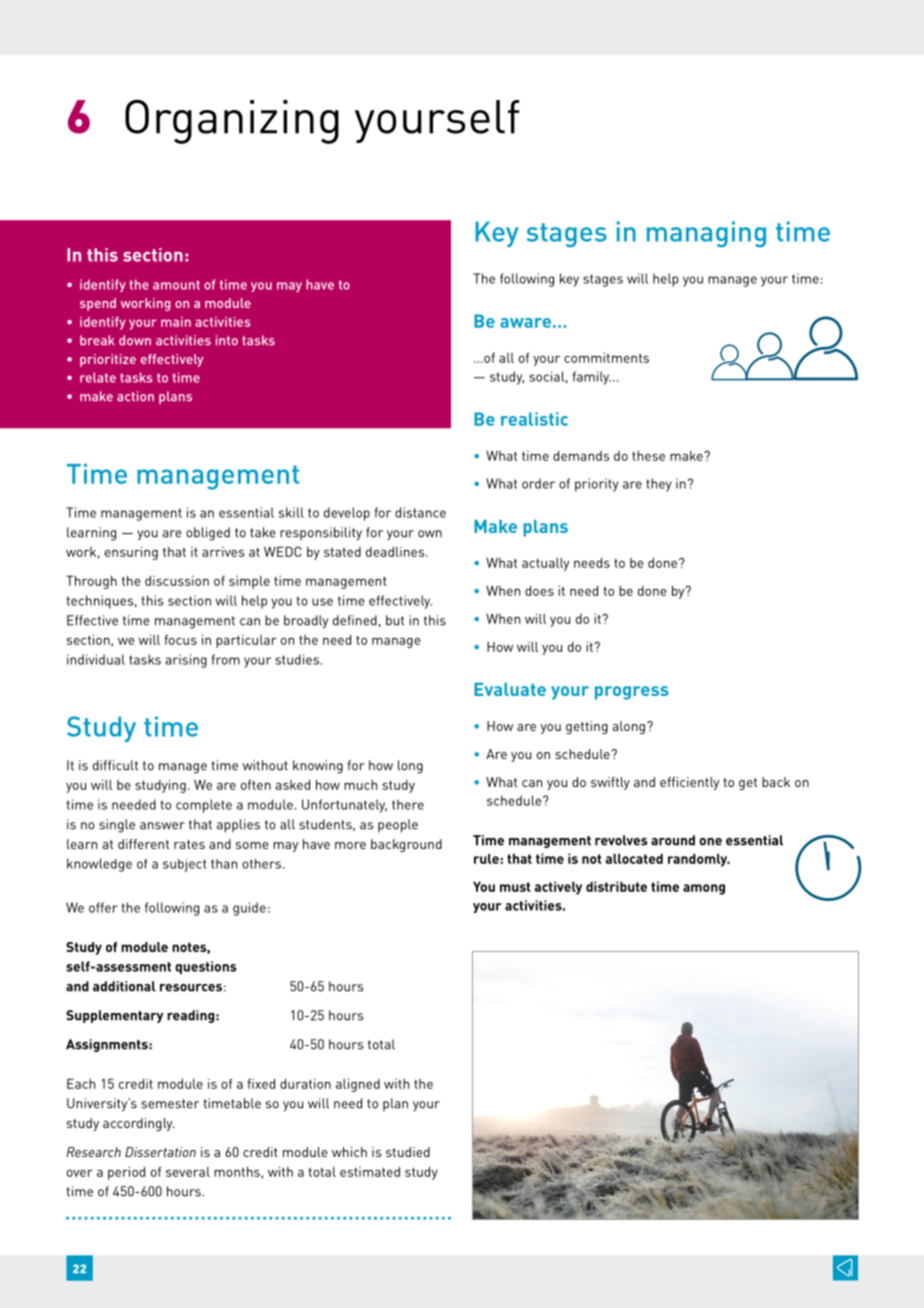 This image has width=924, height=1308. Describe the element at coordinates (420, 512) in the image. I see `distance` at that location.
